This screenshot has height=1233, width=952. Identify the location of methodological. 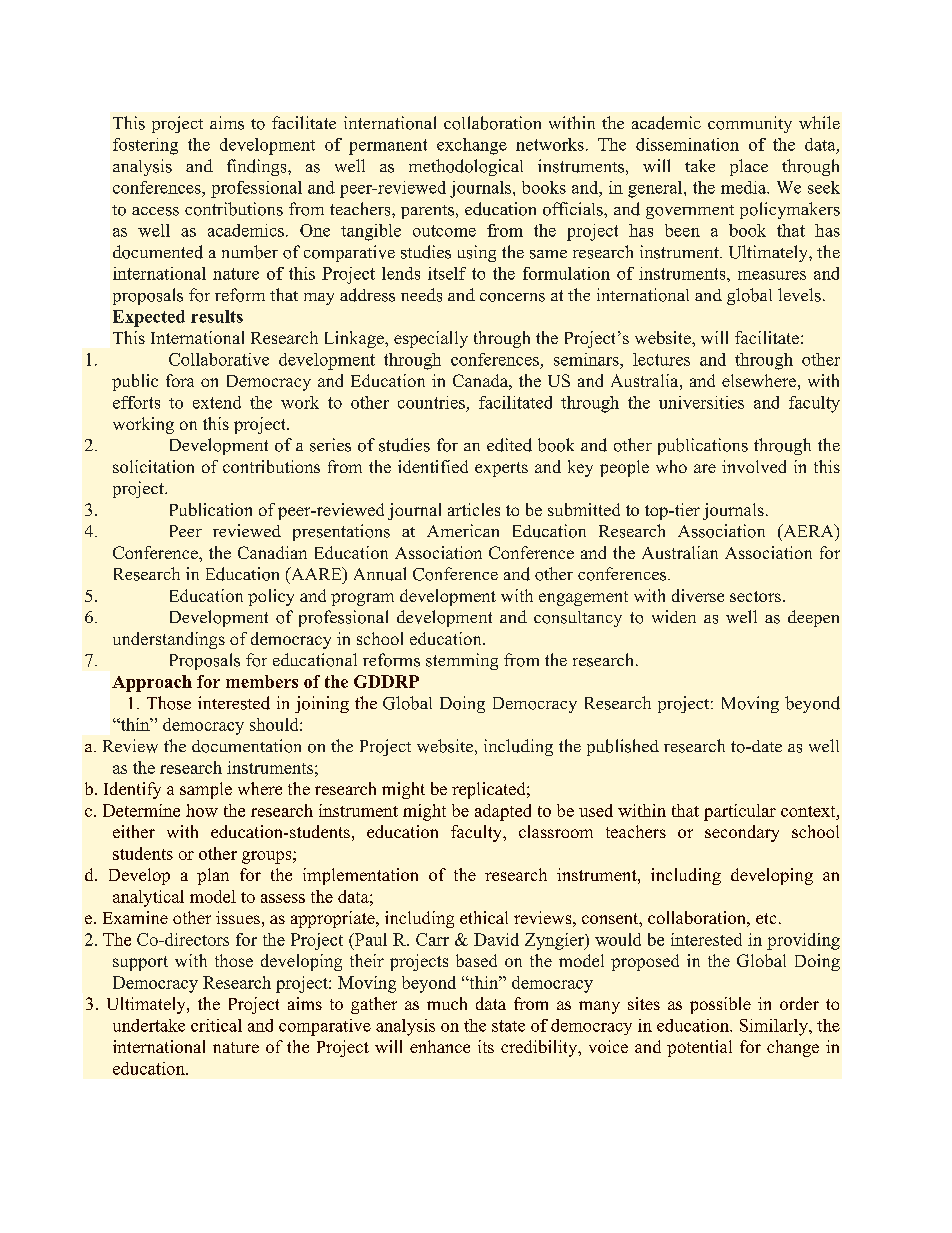
(466, 167).
